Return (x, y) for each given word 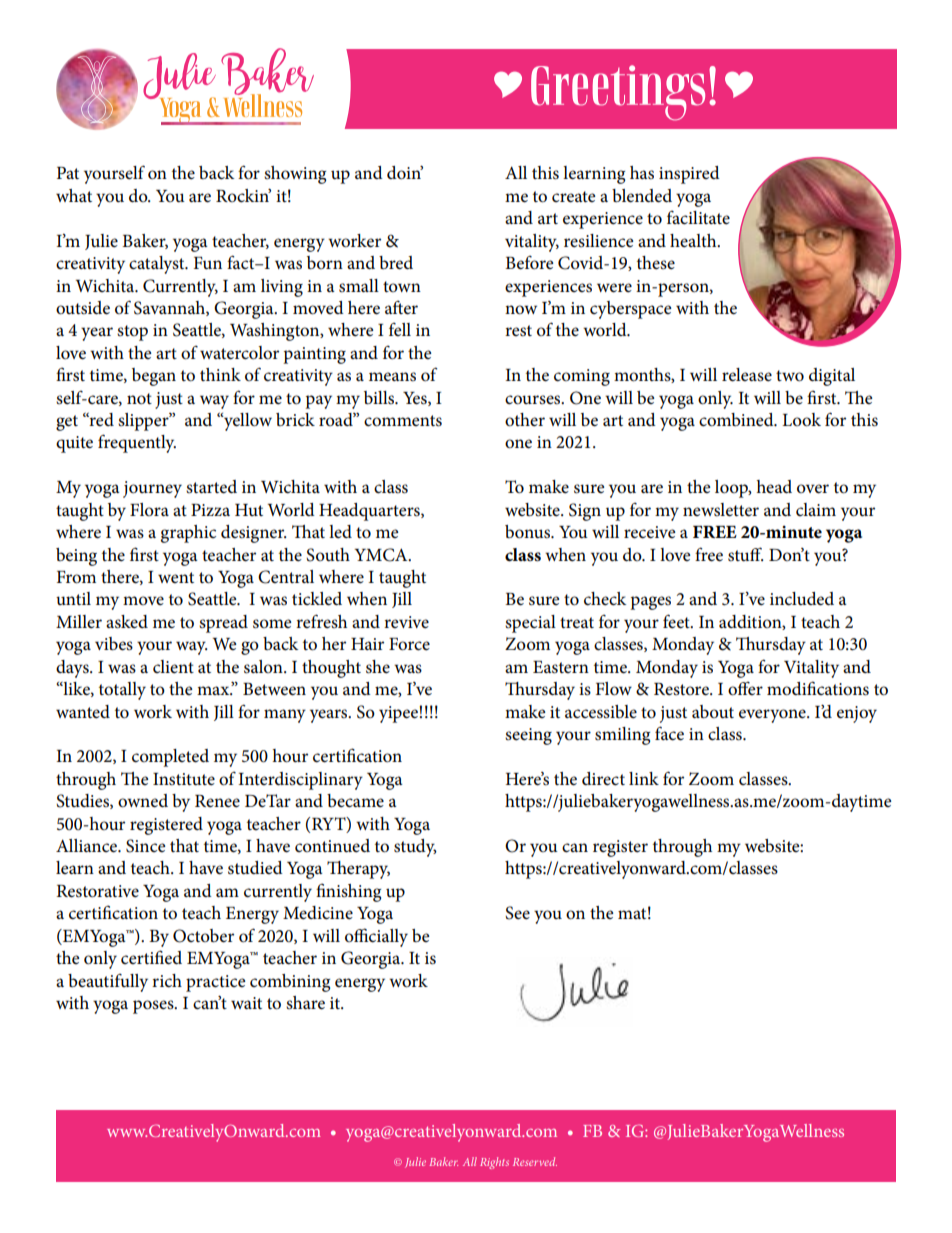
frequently (137, 443)
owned (143, 801)
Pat (68, 173)
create (574, 197)
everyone (773, 716)
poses (154, 1007)
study (415, 848)
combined (737, 420)
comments (403, 421)
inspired (689, 175)
